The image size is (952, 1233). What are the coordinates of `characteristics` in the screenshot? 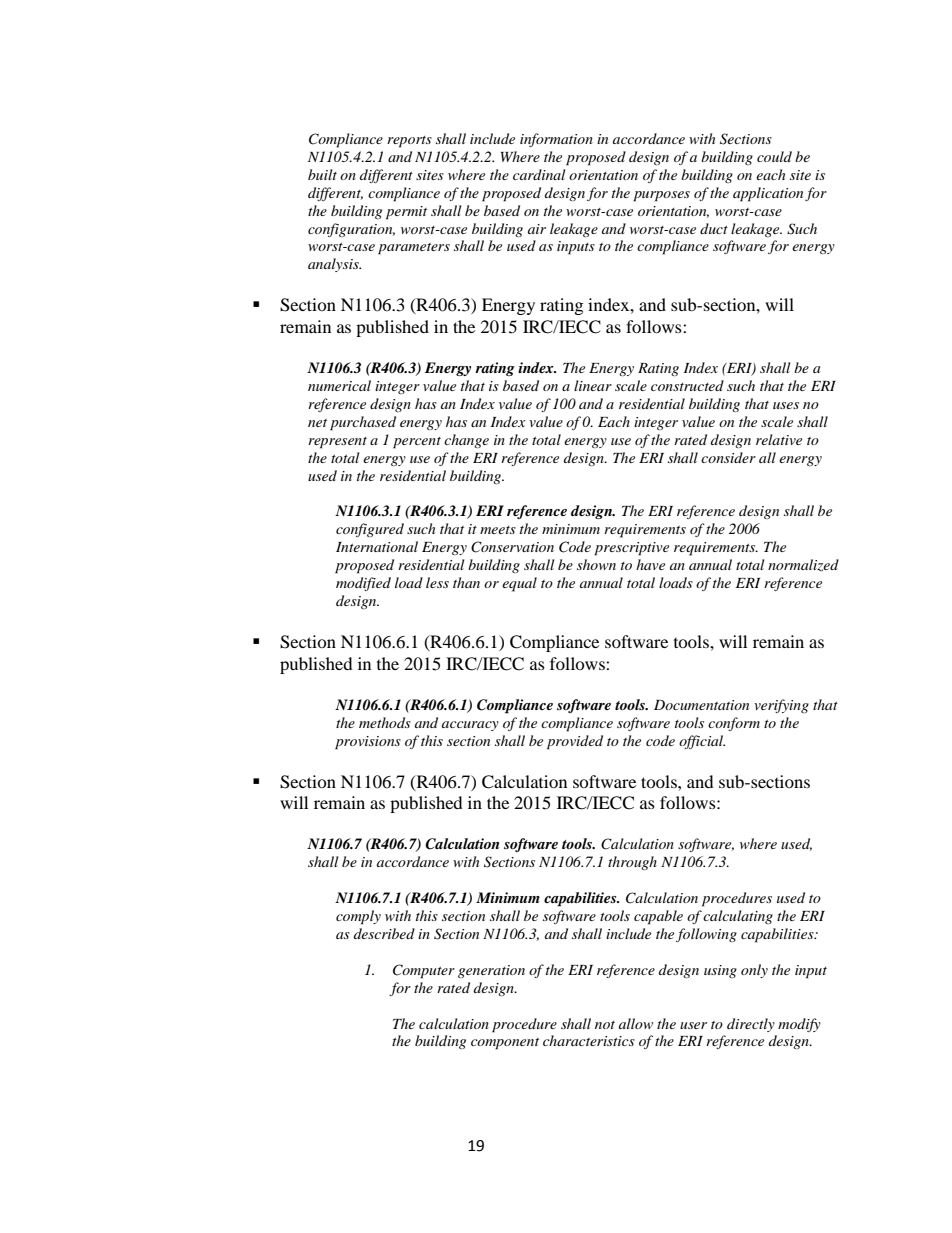 It's located at (589, 1040).
